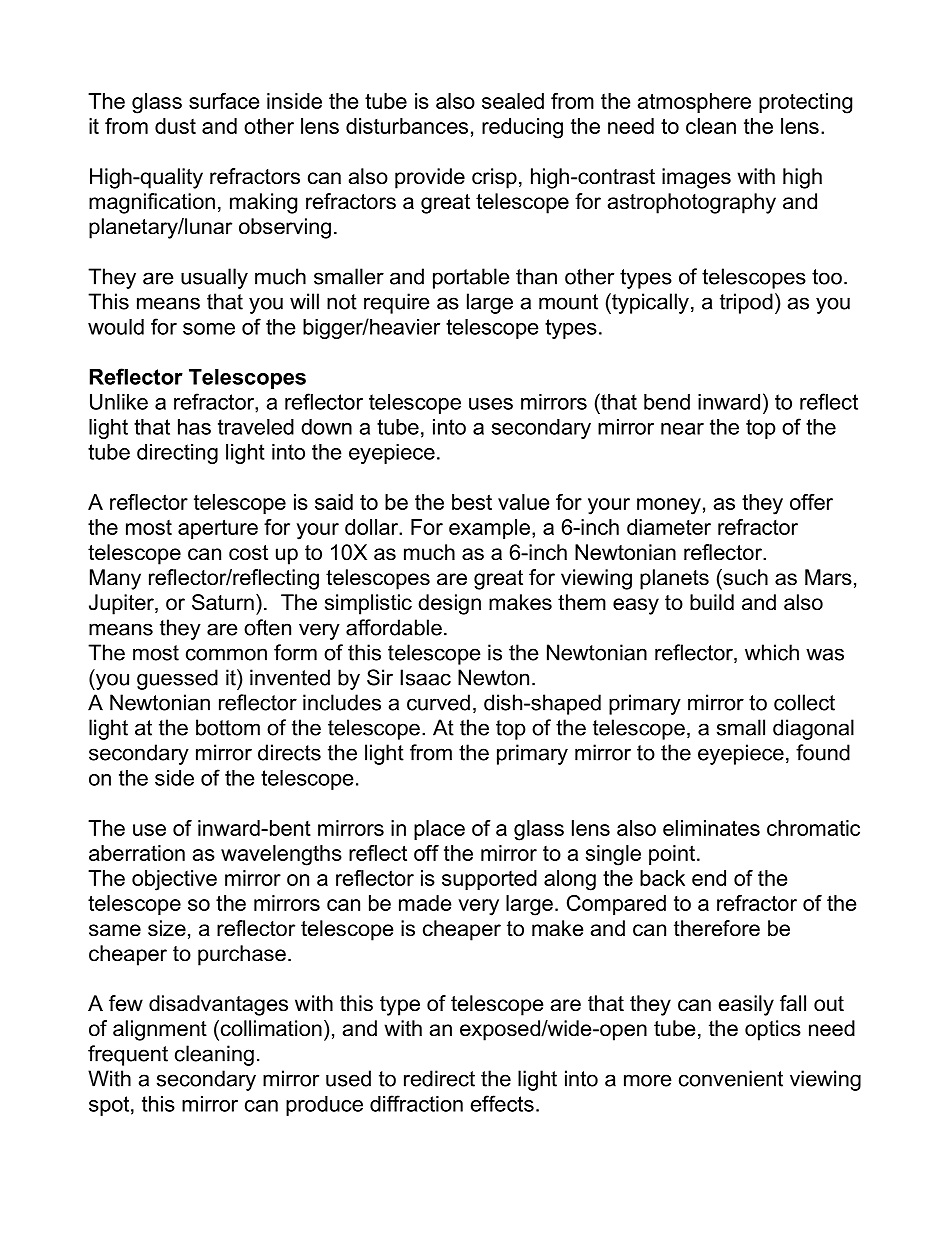 The width and height of the screenshot is (952, 1233). Describe the element at coordinates (160, 1030) in the screenshot. I see `alignment` at that location.
